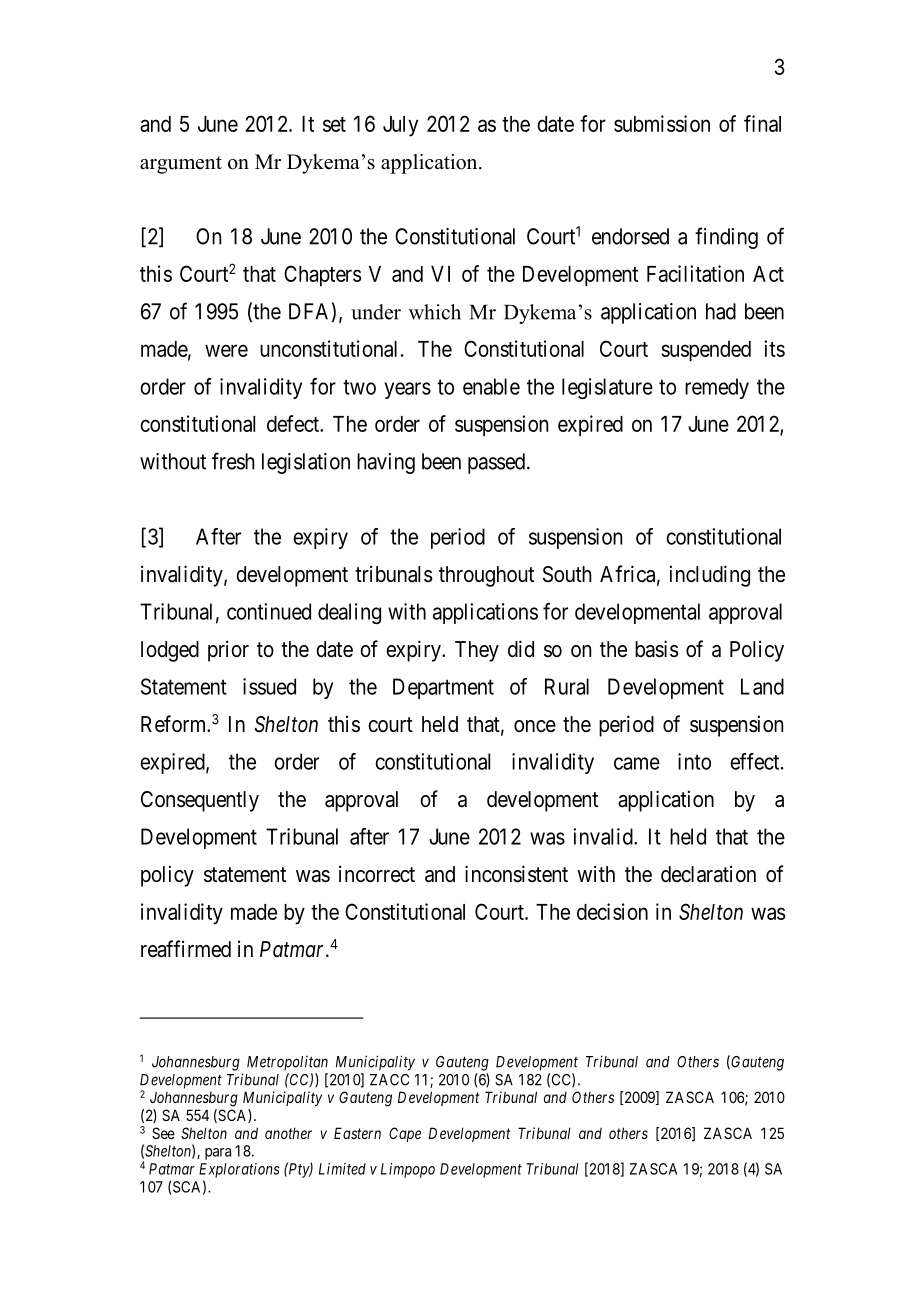 The height and width of the page is (1308, 924). I want to click on were, so click(226, 350).
